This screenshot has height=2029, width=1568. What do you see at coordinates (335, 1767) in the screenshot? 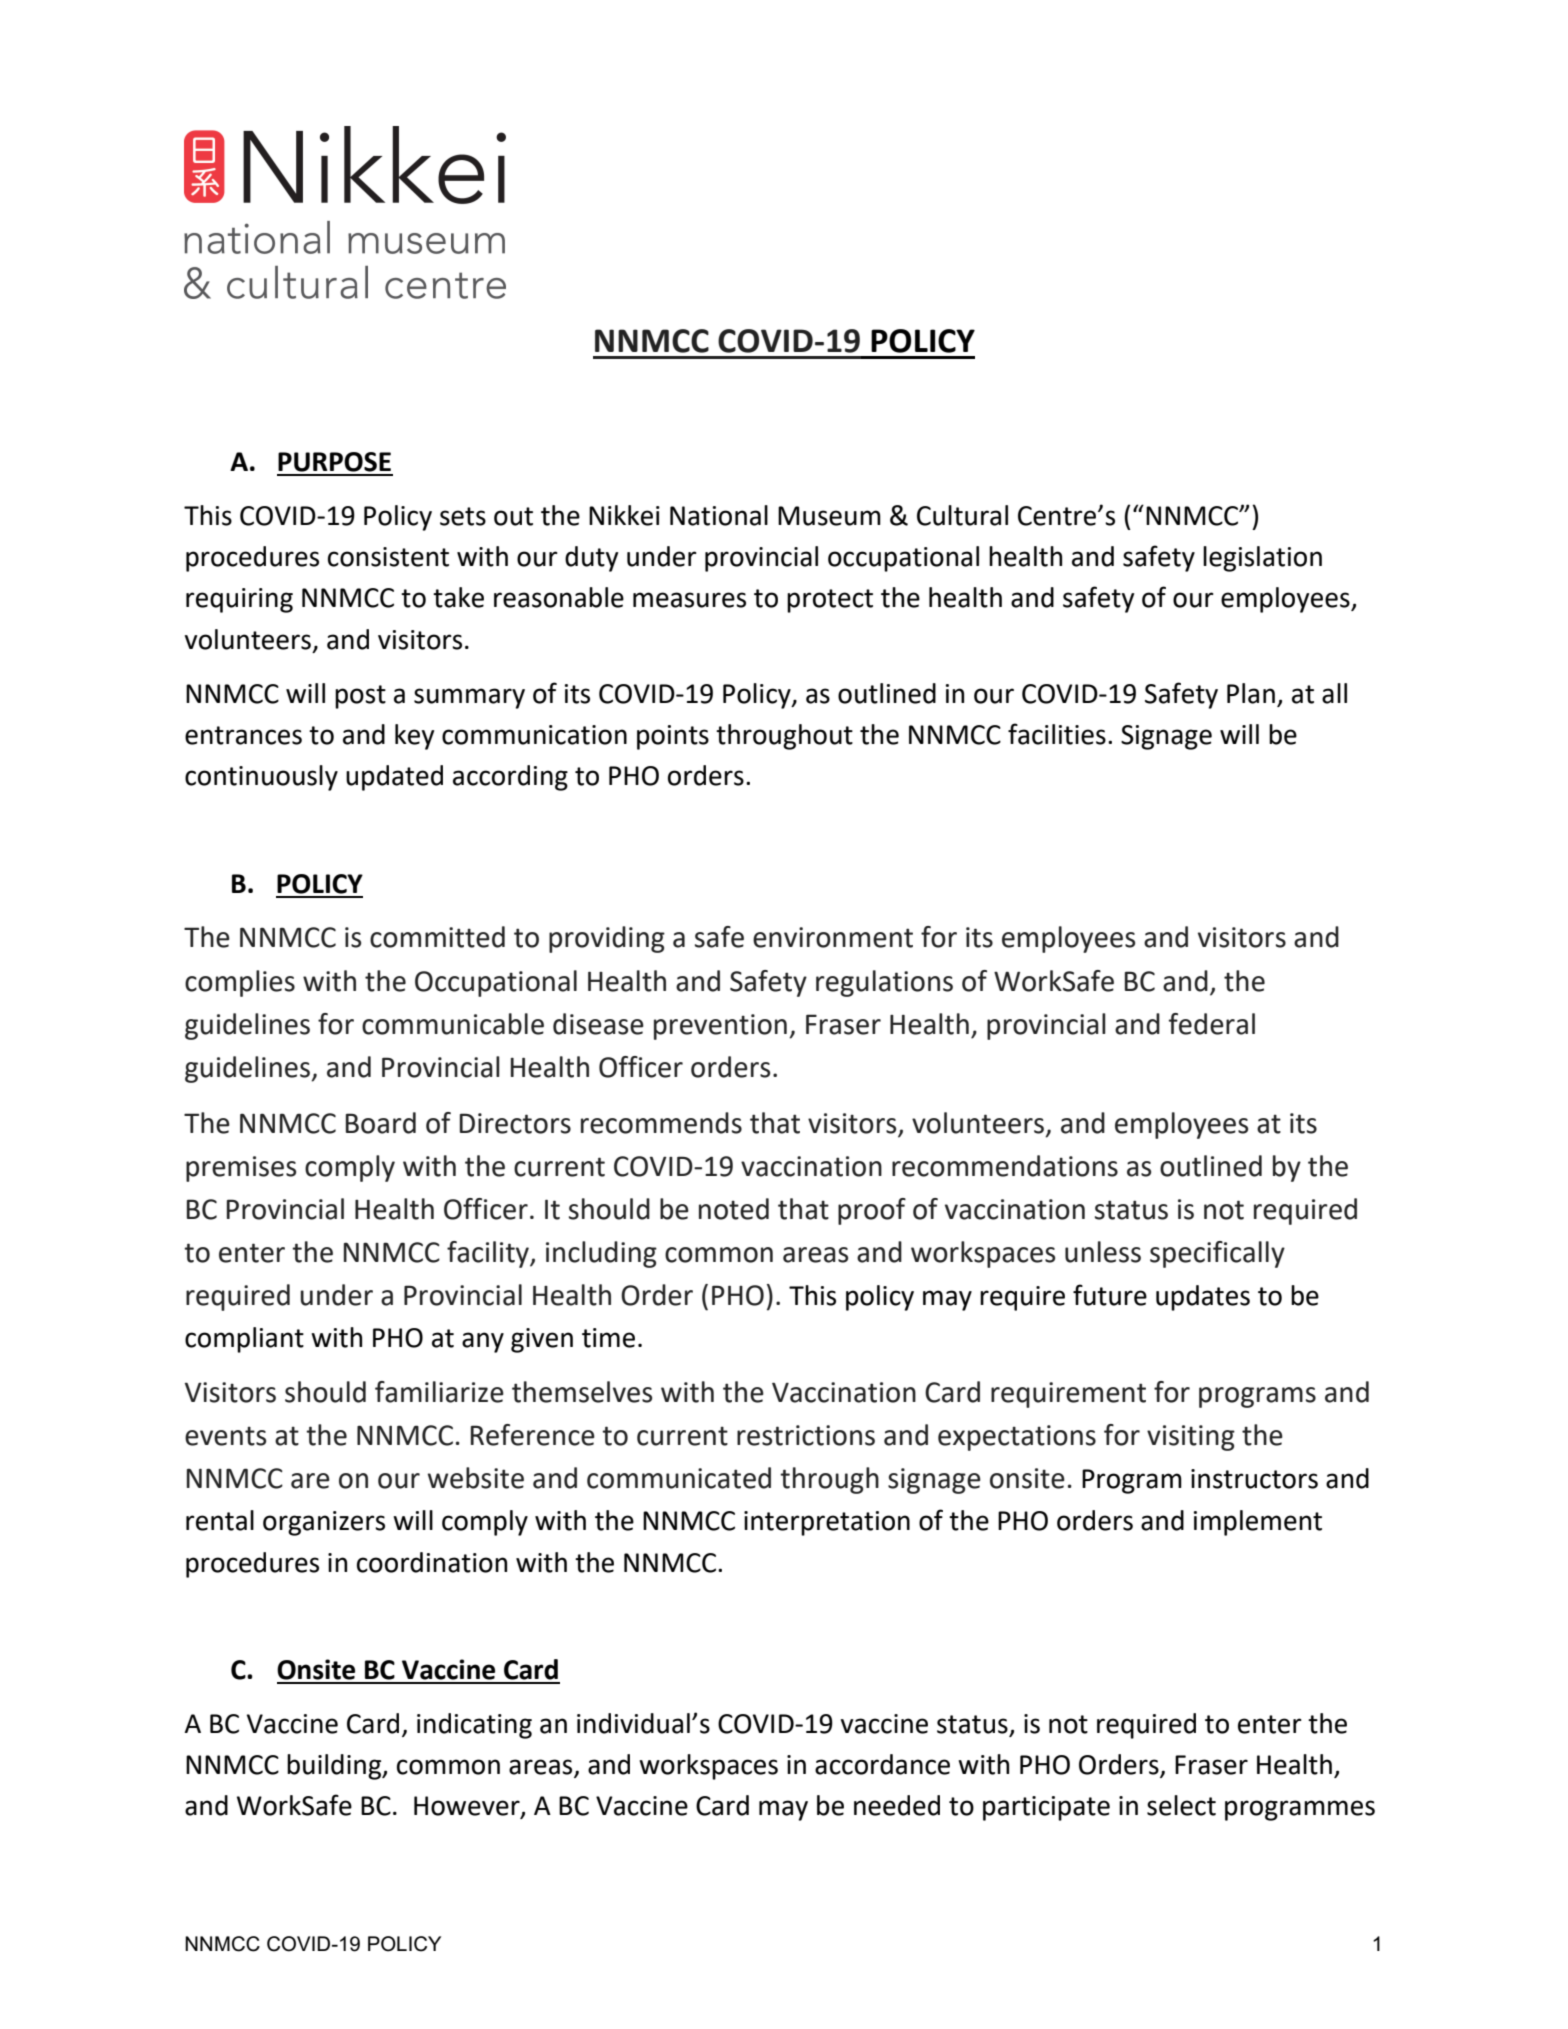
I see `building` at bounding box center [335, 1767].
